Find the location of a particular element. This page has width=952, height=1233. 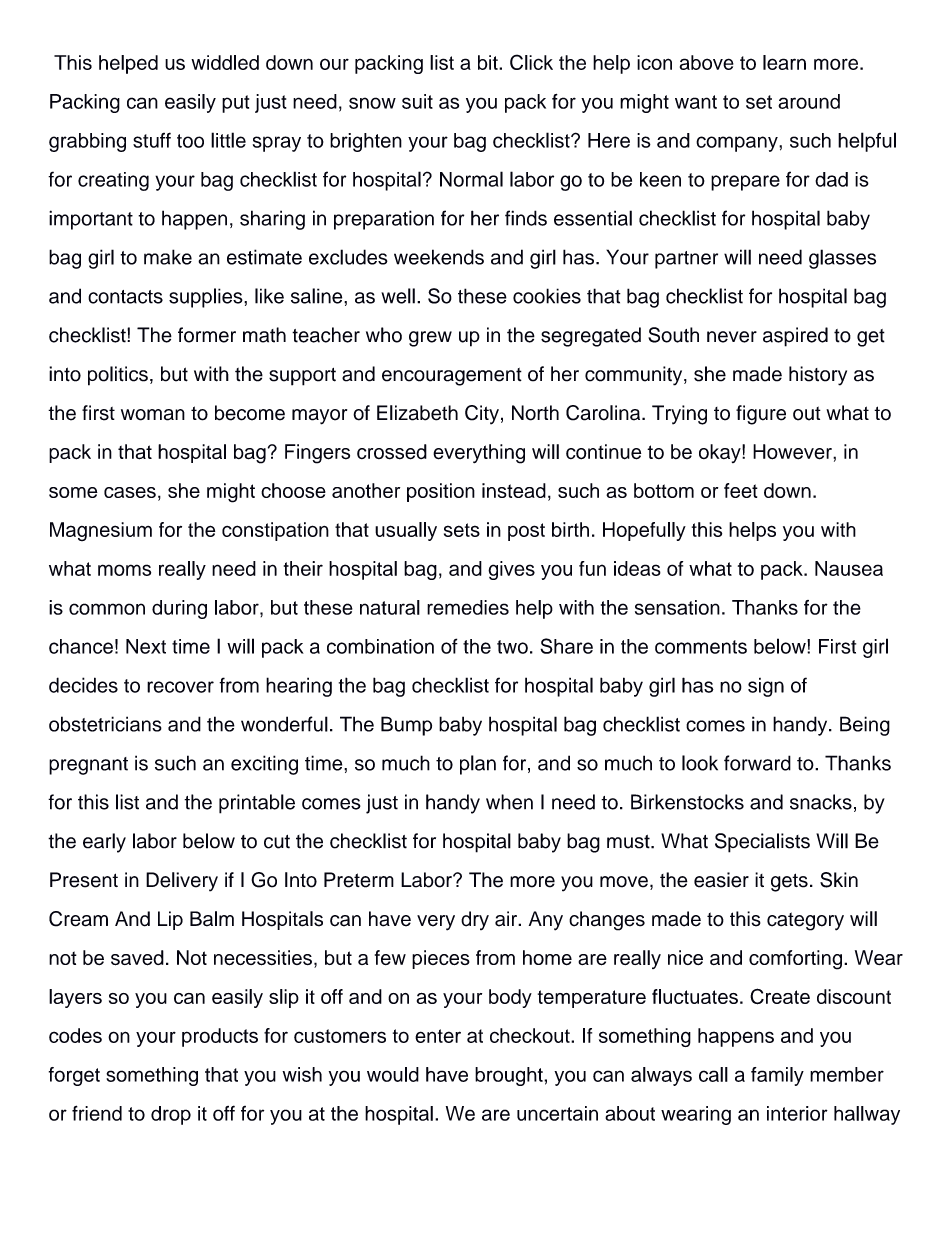

remedies is located at coordinates (468, 607).
